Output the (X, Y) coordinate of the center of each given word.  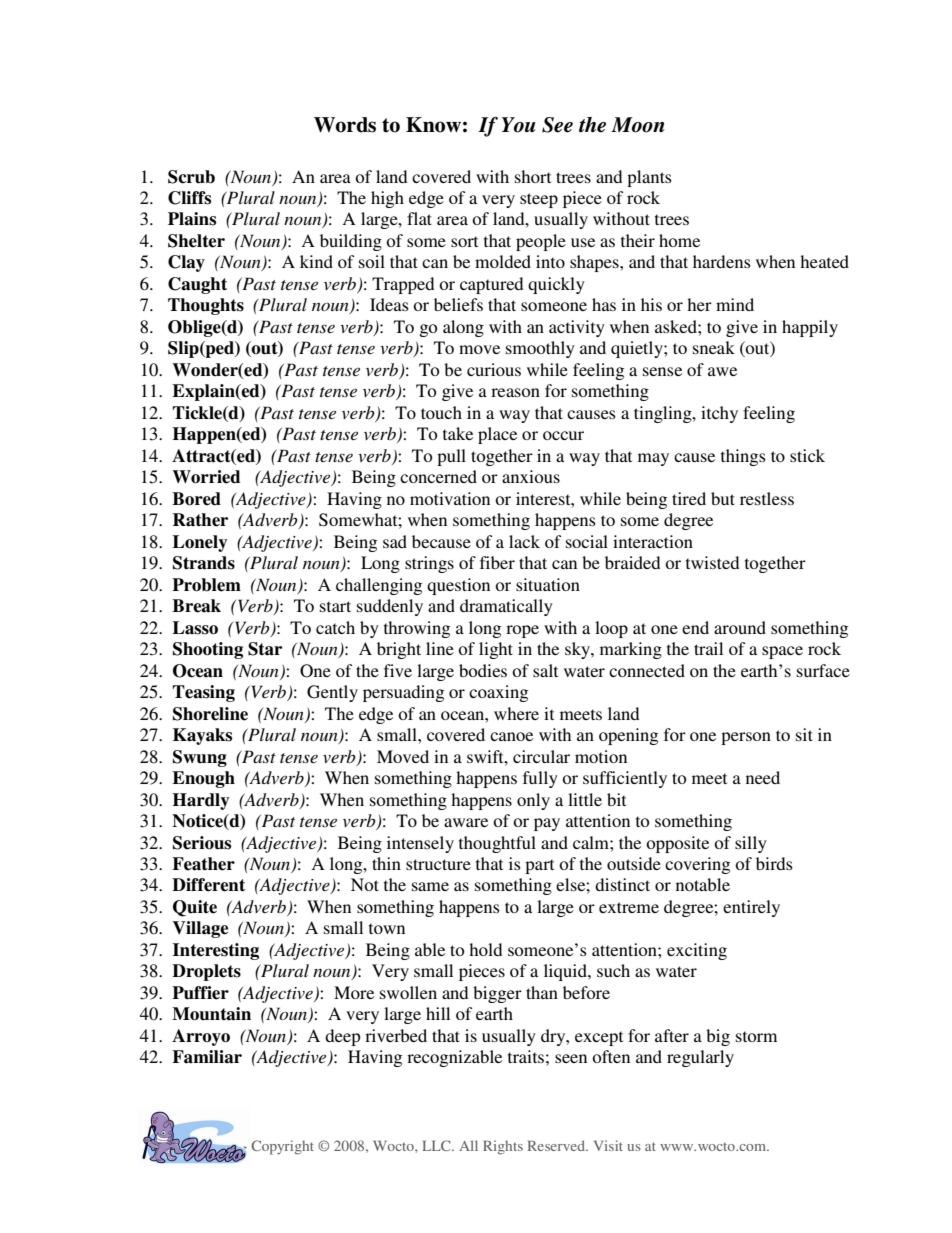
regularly (700, 1058)
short (533, 176)
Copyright (283, 1147)
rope (522, 631)
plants (649, 178)
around (740, 627)
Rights (503, 1147)
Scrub (191, 177)
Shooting (208, 650)
